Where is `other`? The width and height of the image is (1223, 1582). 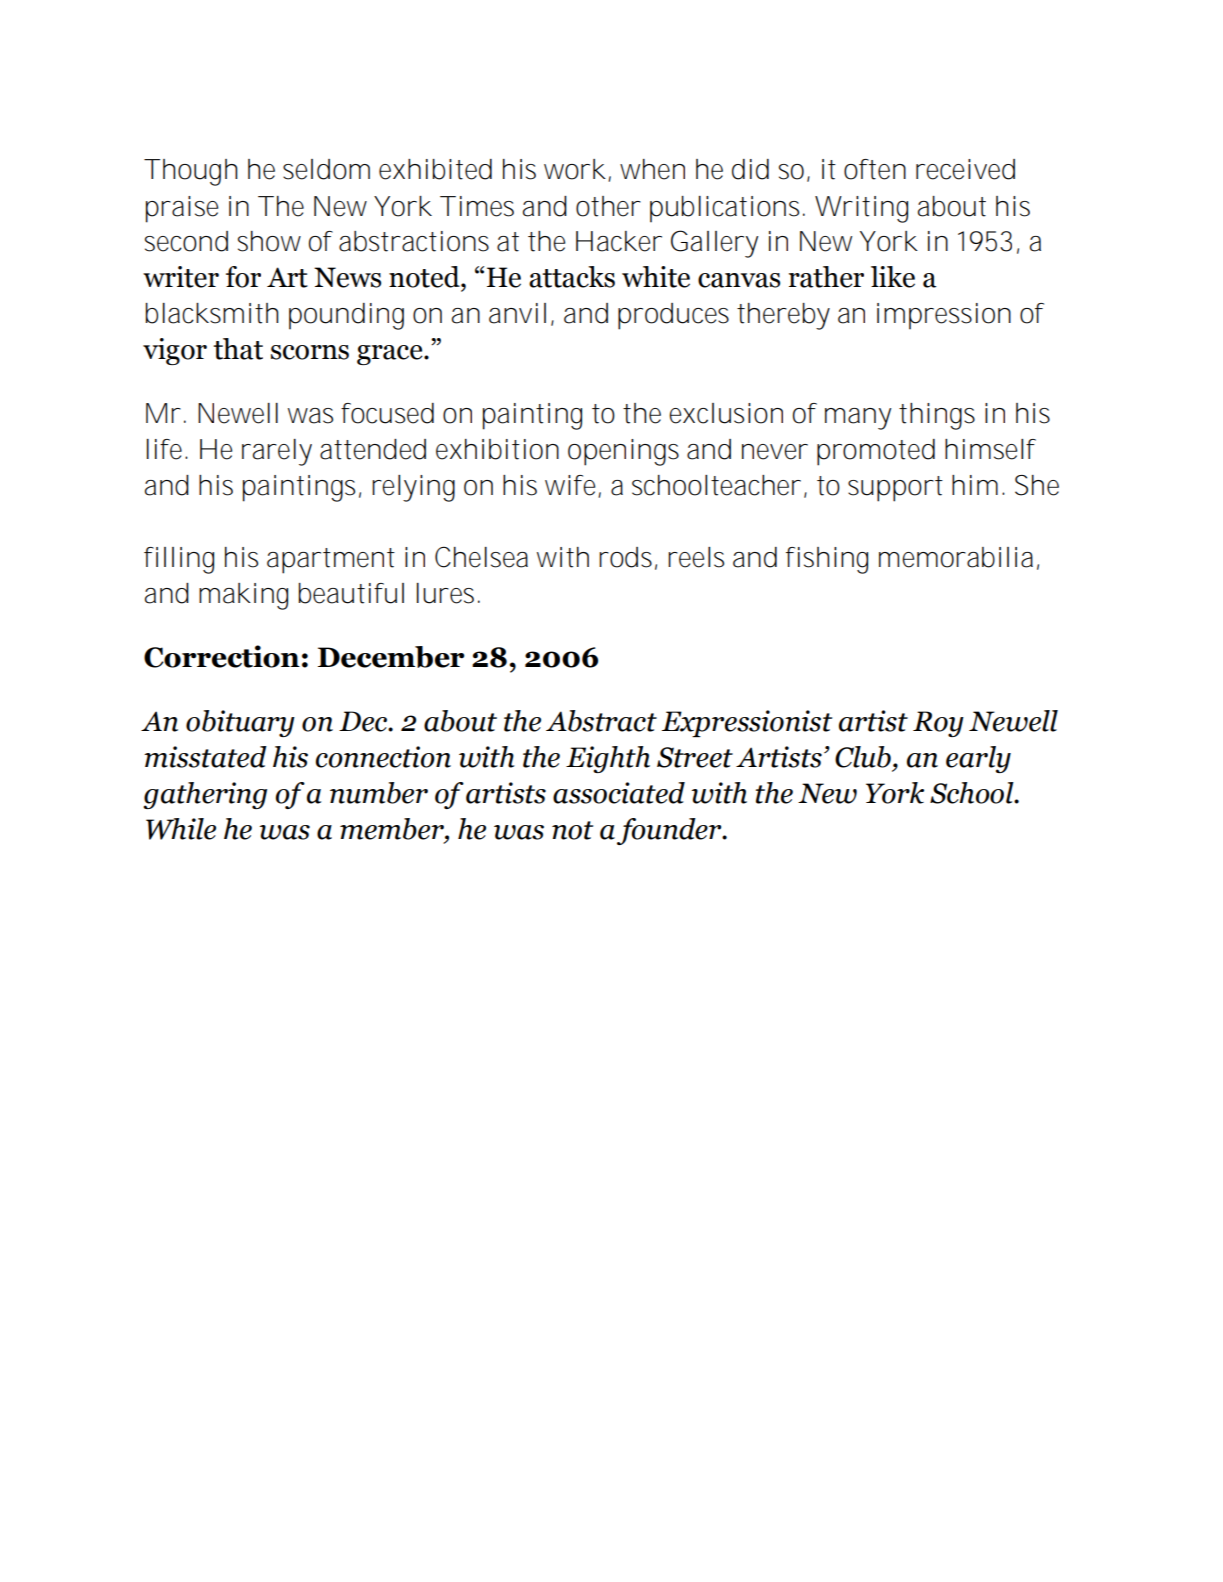 other is located at coordinates (608, 206).
